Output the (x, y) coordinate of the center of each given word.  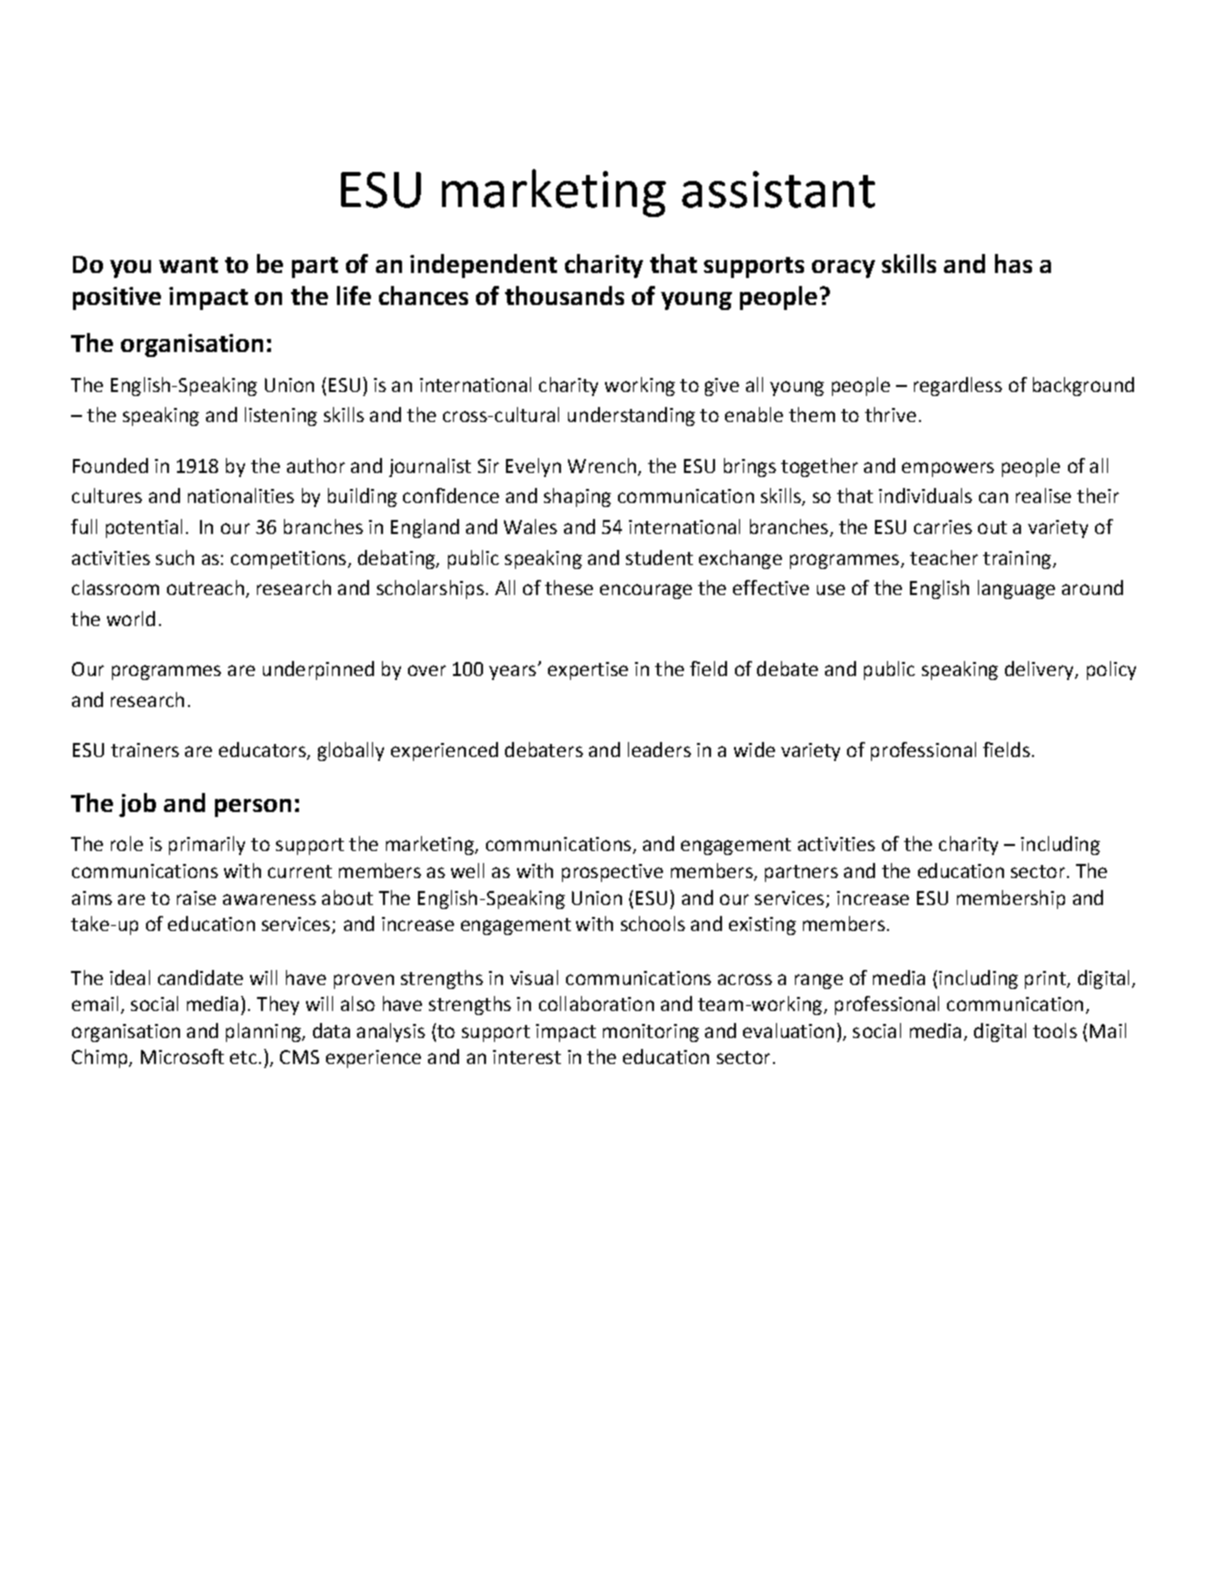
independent (483, 266)
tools (1055, 1030)
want (188, 265)
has (1013, 263)
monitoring (651, 1033)
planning (264, 1032)
